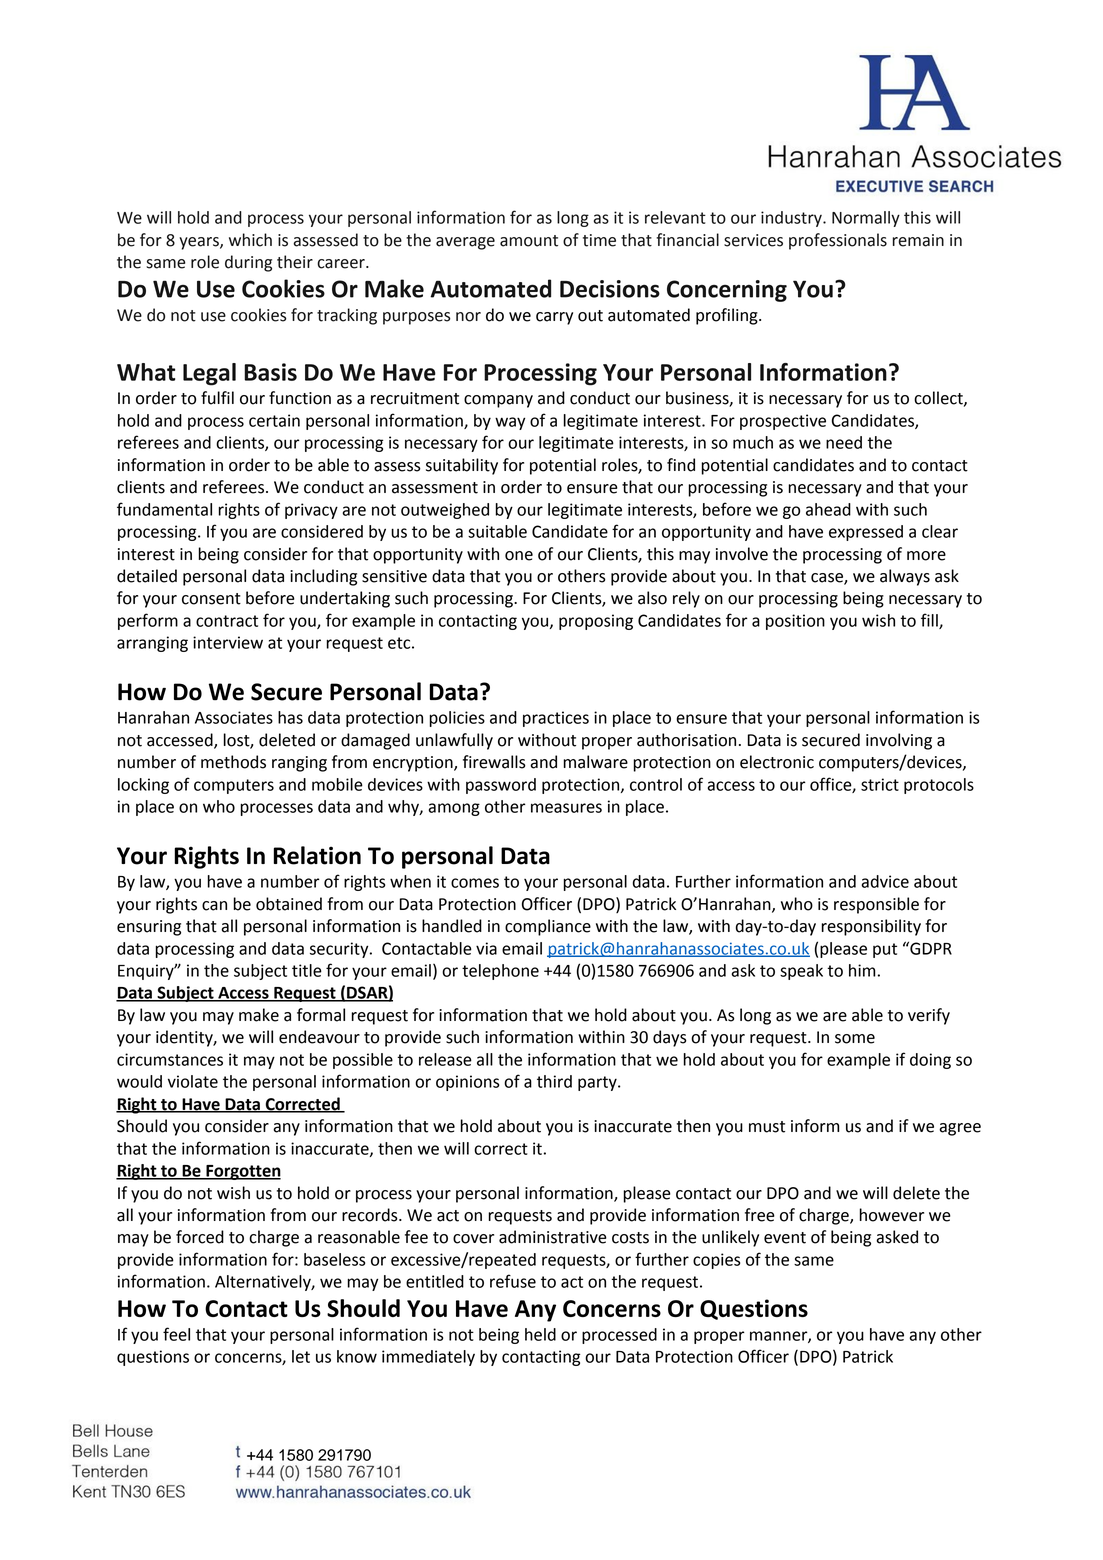 This screenshot has width=1103, height=1560. What do you see at coordinates (176, 1334) in the screenshot?
I see `feel` at bounding box center [176, 1334].
